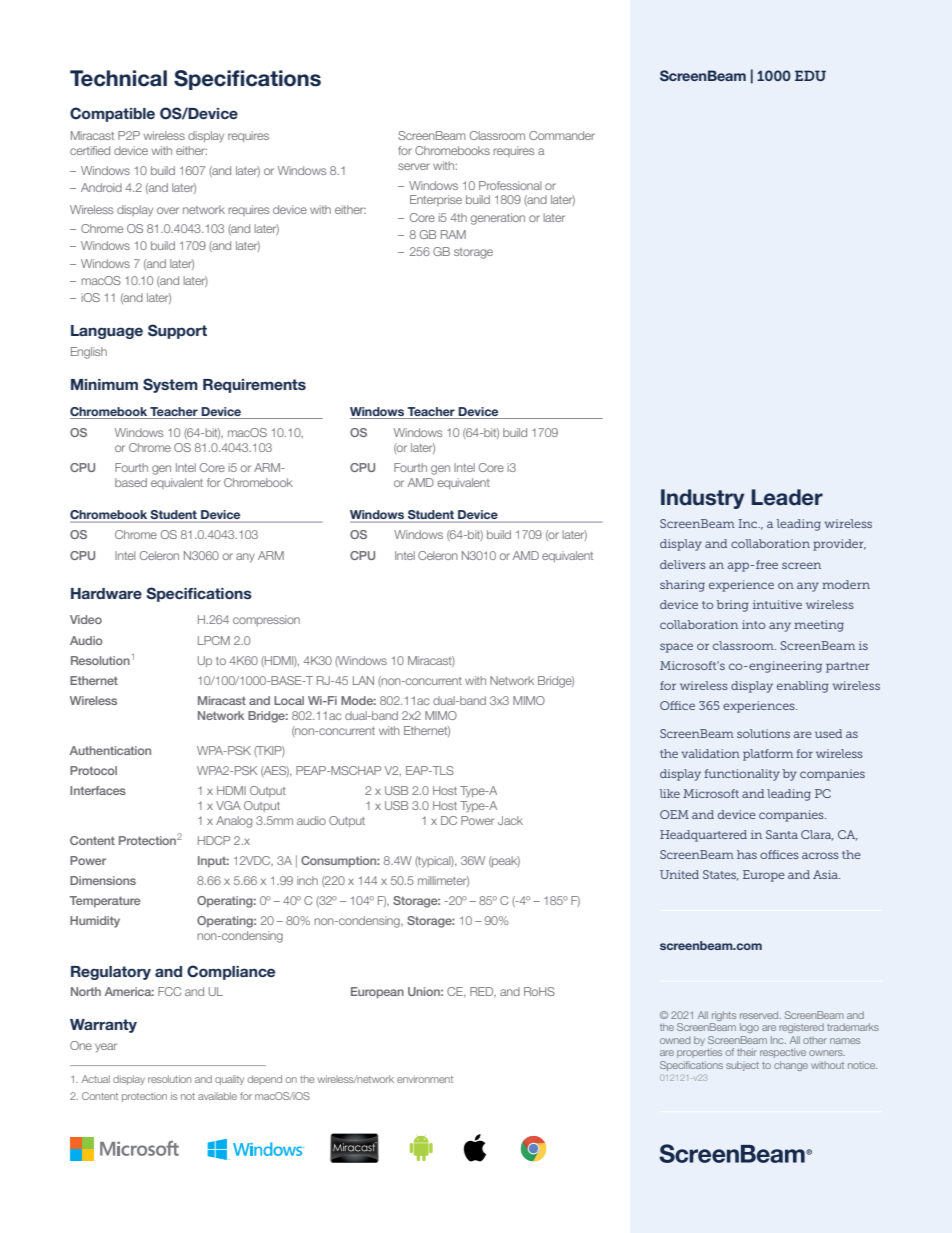 The height and width of the screenshot is (1233, 952). What do you see at coordinates (229, 1080) in the screenshot?
I see `quality` at bounding box center [229, 1080].
